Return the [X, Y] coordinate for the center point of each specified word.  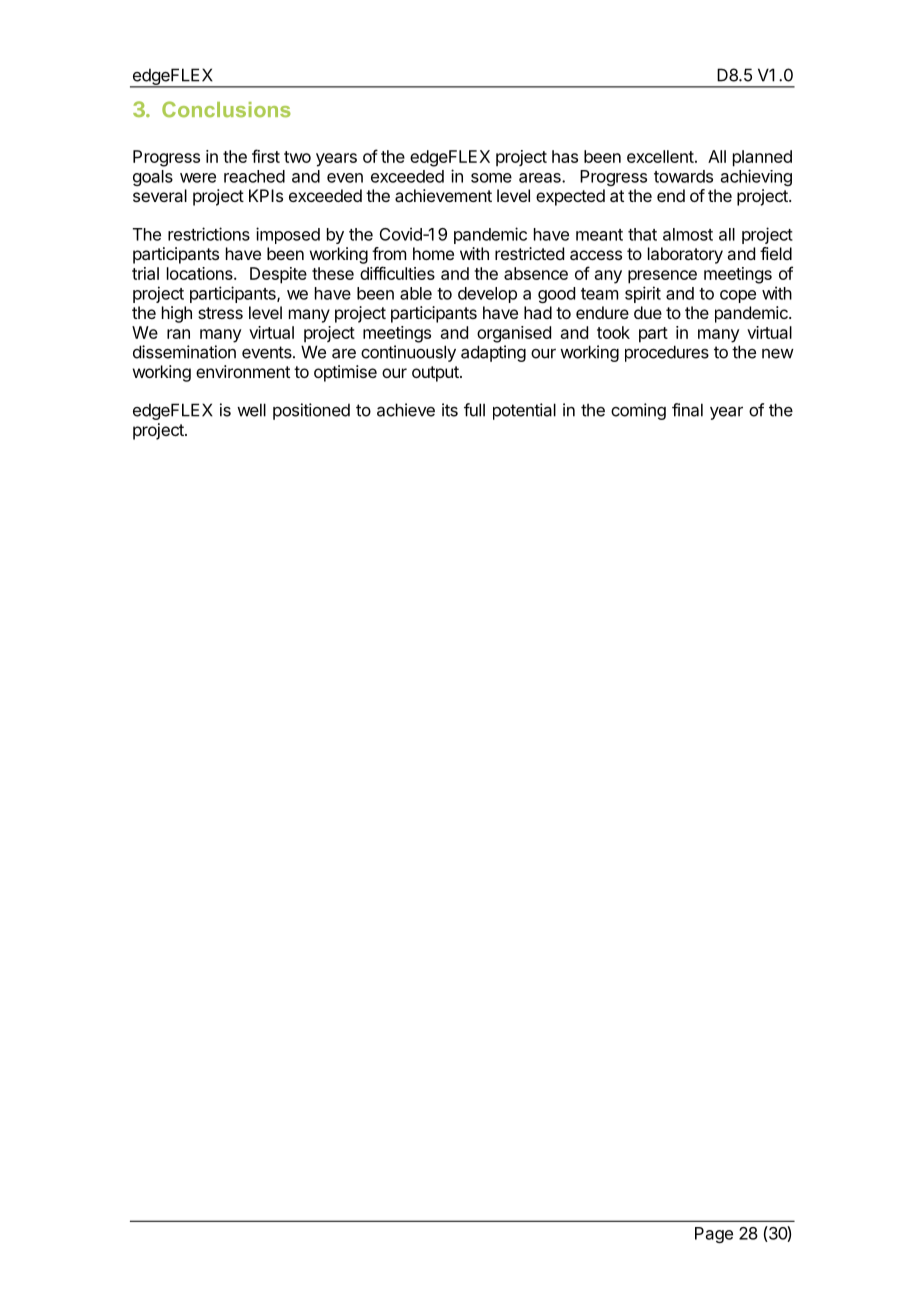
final [687, 410]
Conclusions [226, 109]
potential [524, 411]
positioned [311, 411]
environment [243, 371]
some [491, 178]
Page [714, 1235]
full [474, 410]
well [251, 410]
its [450, 410]
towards [683, 176]
